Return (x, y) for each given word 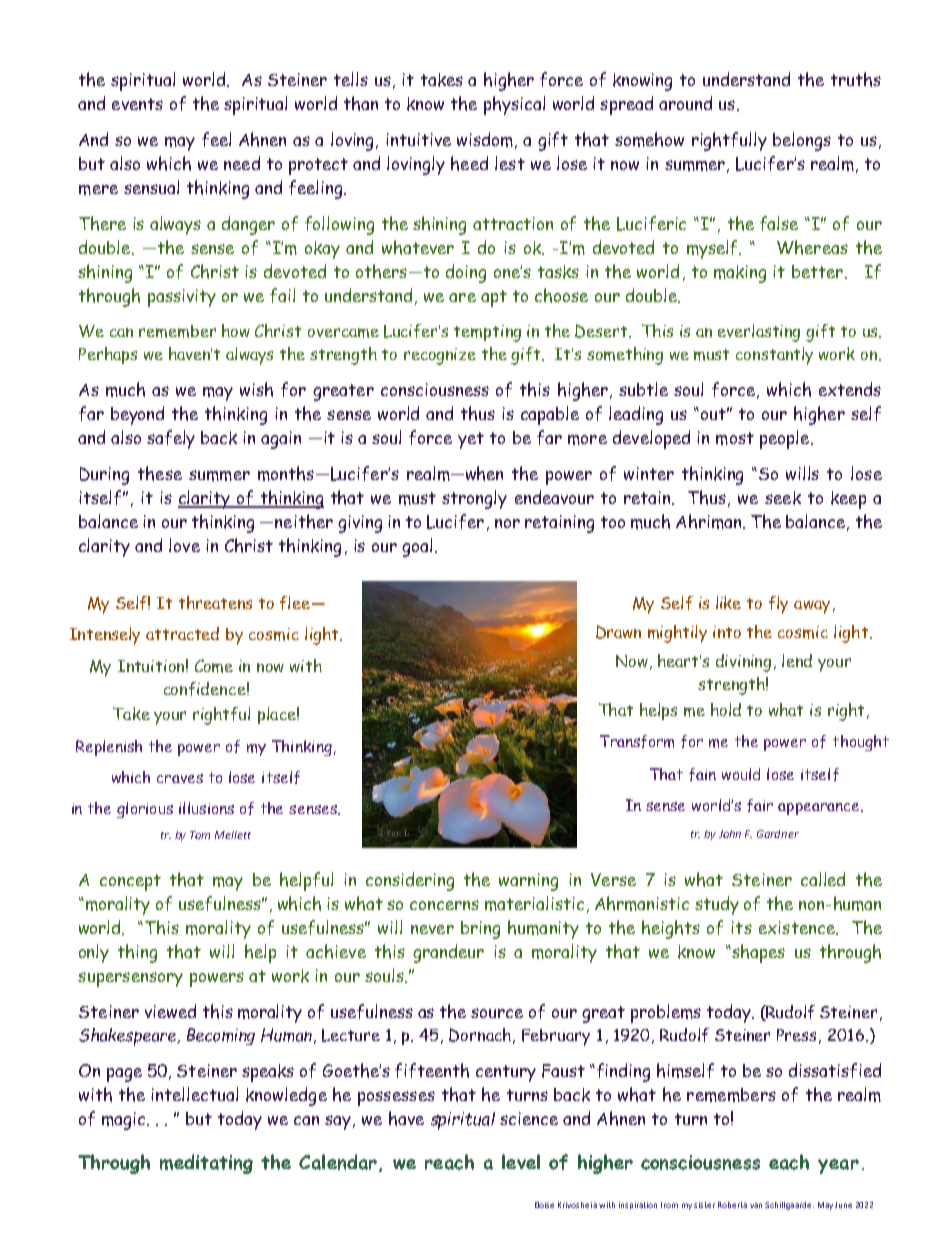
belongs (802, 141)
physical (514, 105)
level (521, 1161)
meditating (206, 1164)
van (756, 1205)
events (137, 104)
